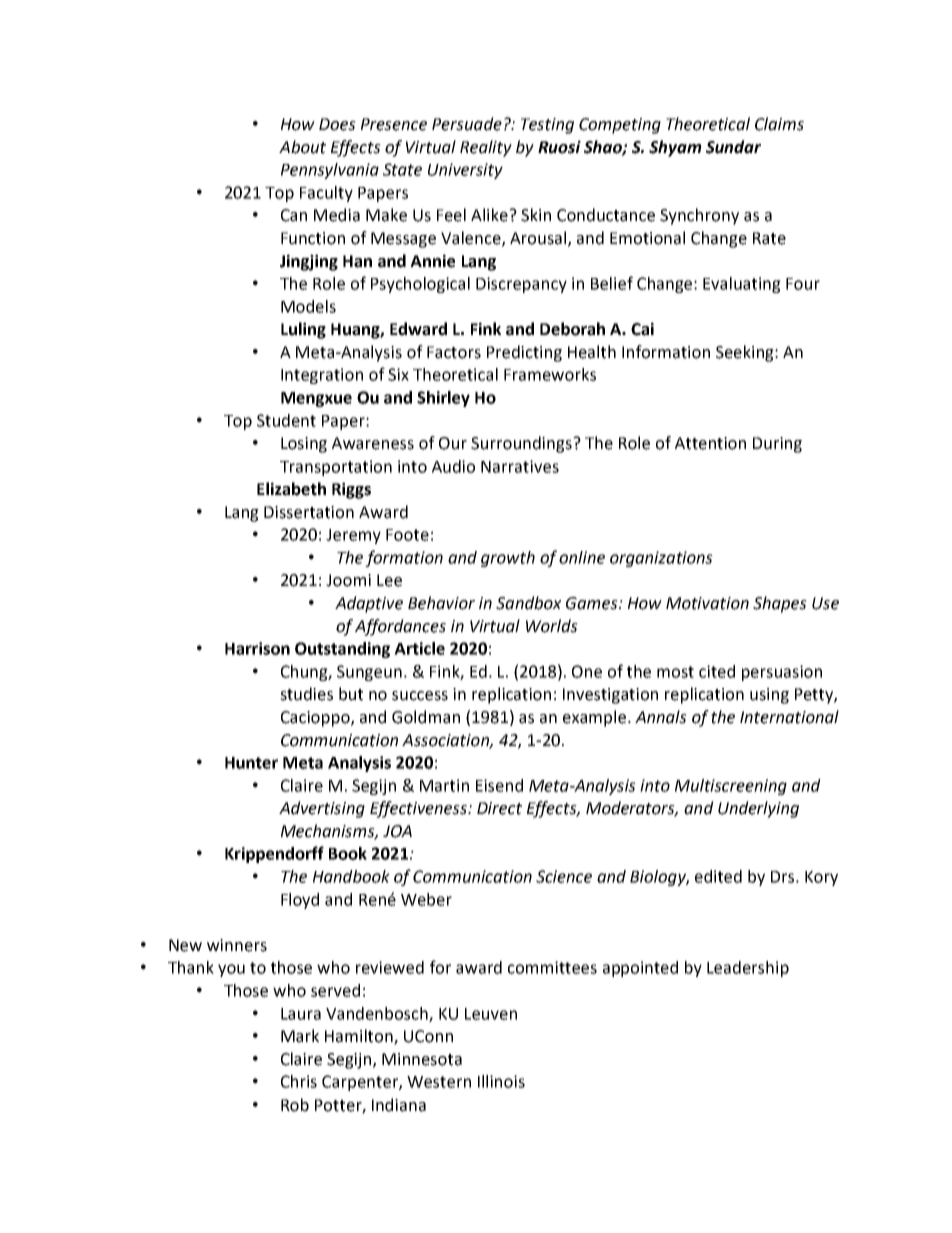 This screenshot has width=952, height=1233. I want to click on studies, so click(306, 694).
